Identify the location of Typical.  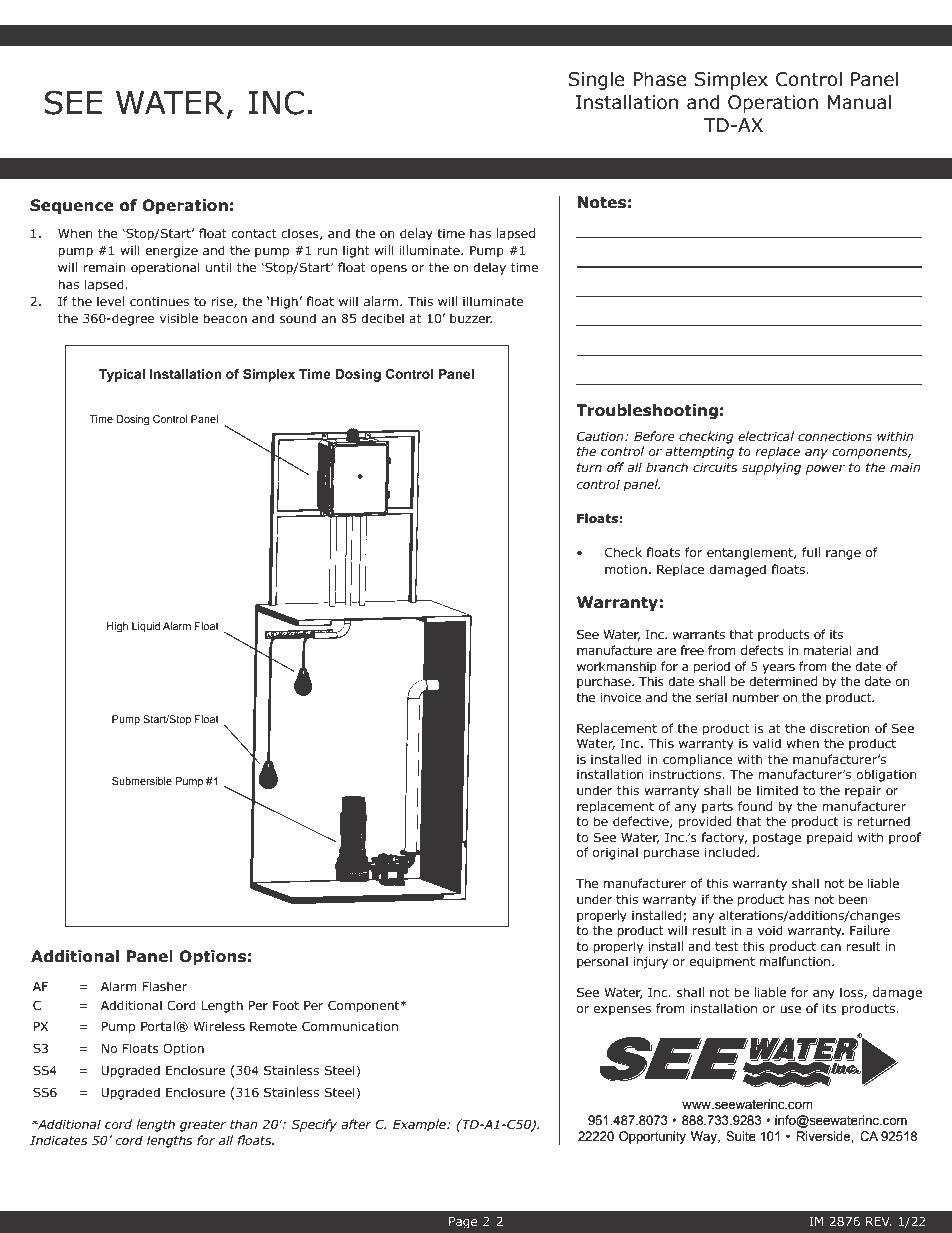
(122, 375).
